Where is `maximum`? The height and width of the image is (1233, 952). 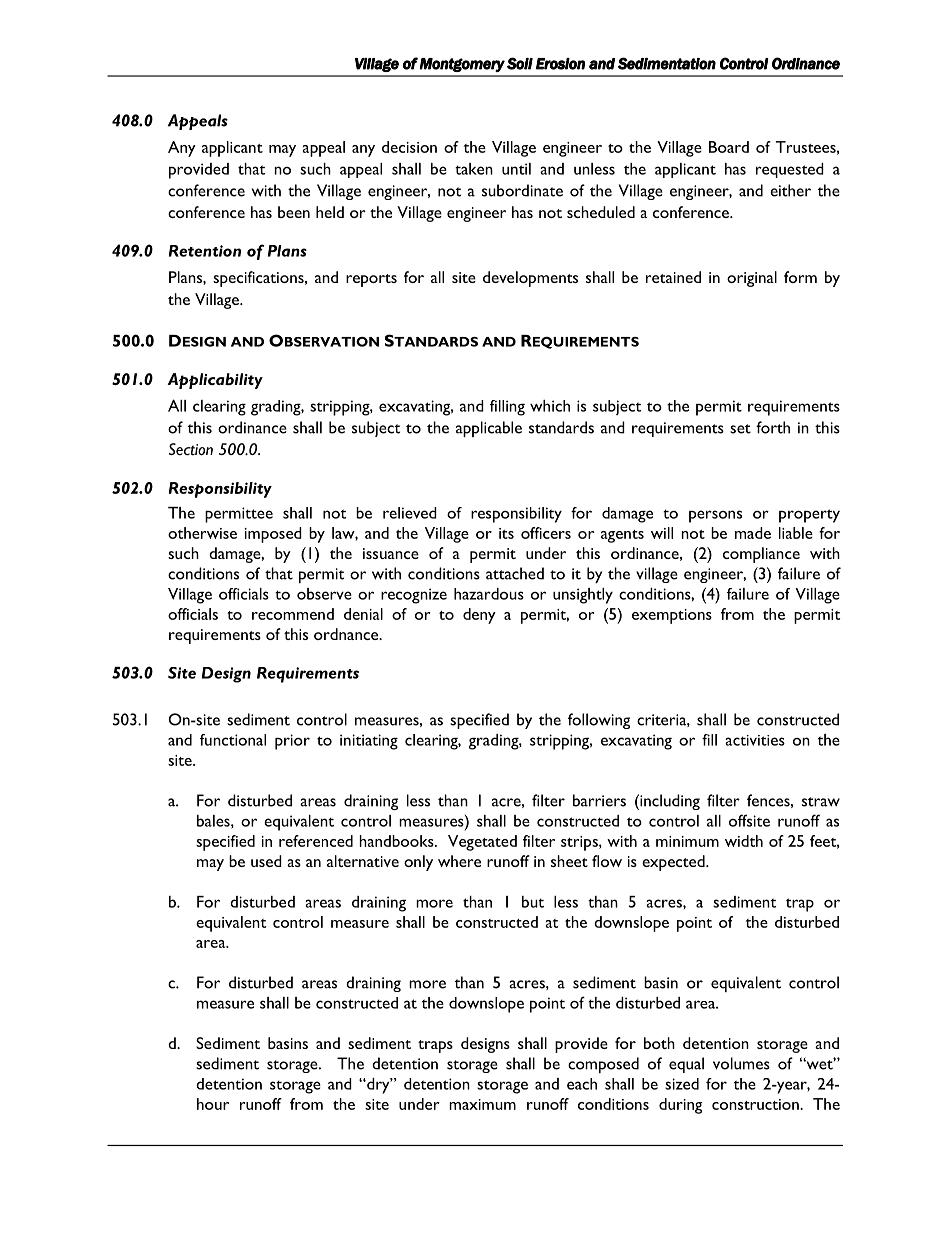
maximum is located at coordinates (482, 1104).
